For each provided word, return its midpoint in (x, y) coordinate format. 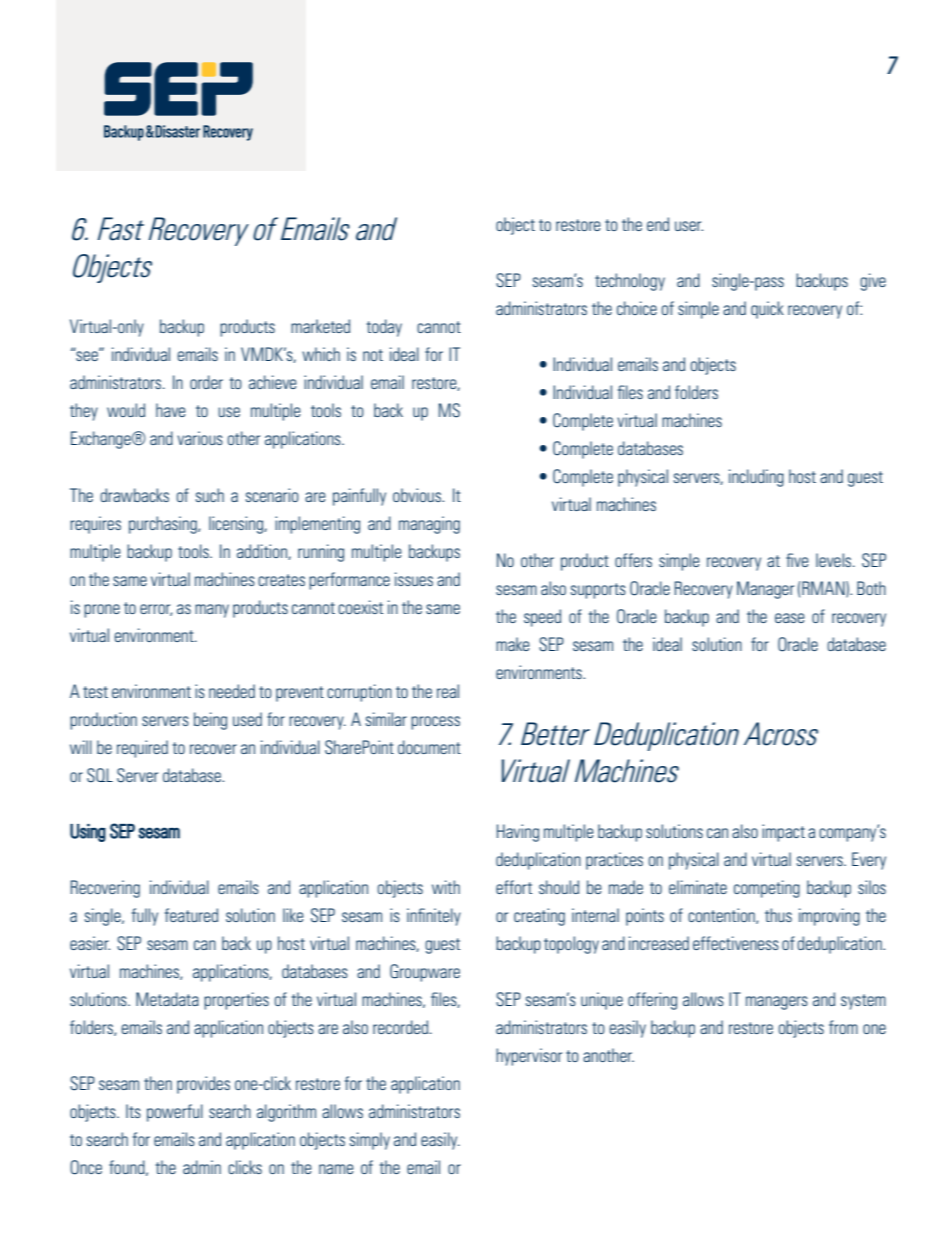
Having (518, 833)
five (797, 560)
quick (767, 310)
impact (783, 833)
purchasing (164, 525)
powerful (175, 1113)
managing (429, 525)
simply (370, 1141)
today (384, 328)
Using (88, 833)
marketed (320, 326)
